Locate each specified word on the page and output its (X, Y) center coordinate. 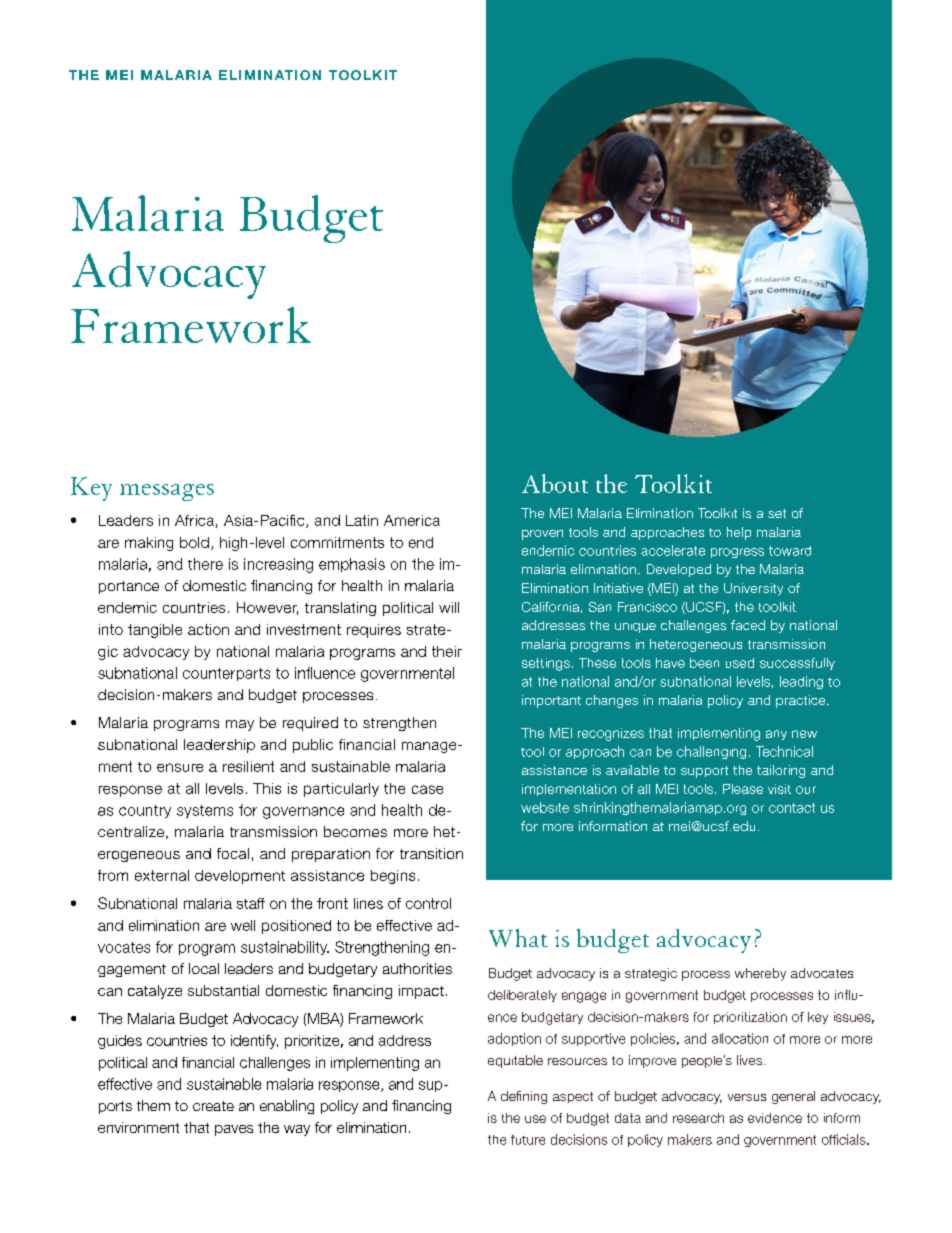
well (243, 925)
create (213, 1106)
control (428, 903)
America (412, 520)
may (240, 725)
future (528, 1140)
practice (802, 701)
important (551, 701)
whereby (760, 974)
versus (747, 1097)
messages (167, 492)
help (739, 533)
